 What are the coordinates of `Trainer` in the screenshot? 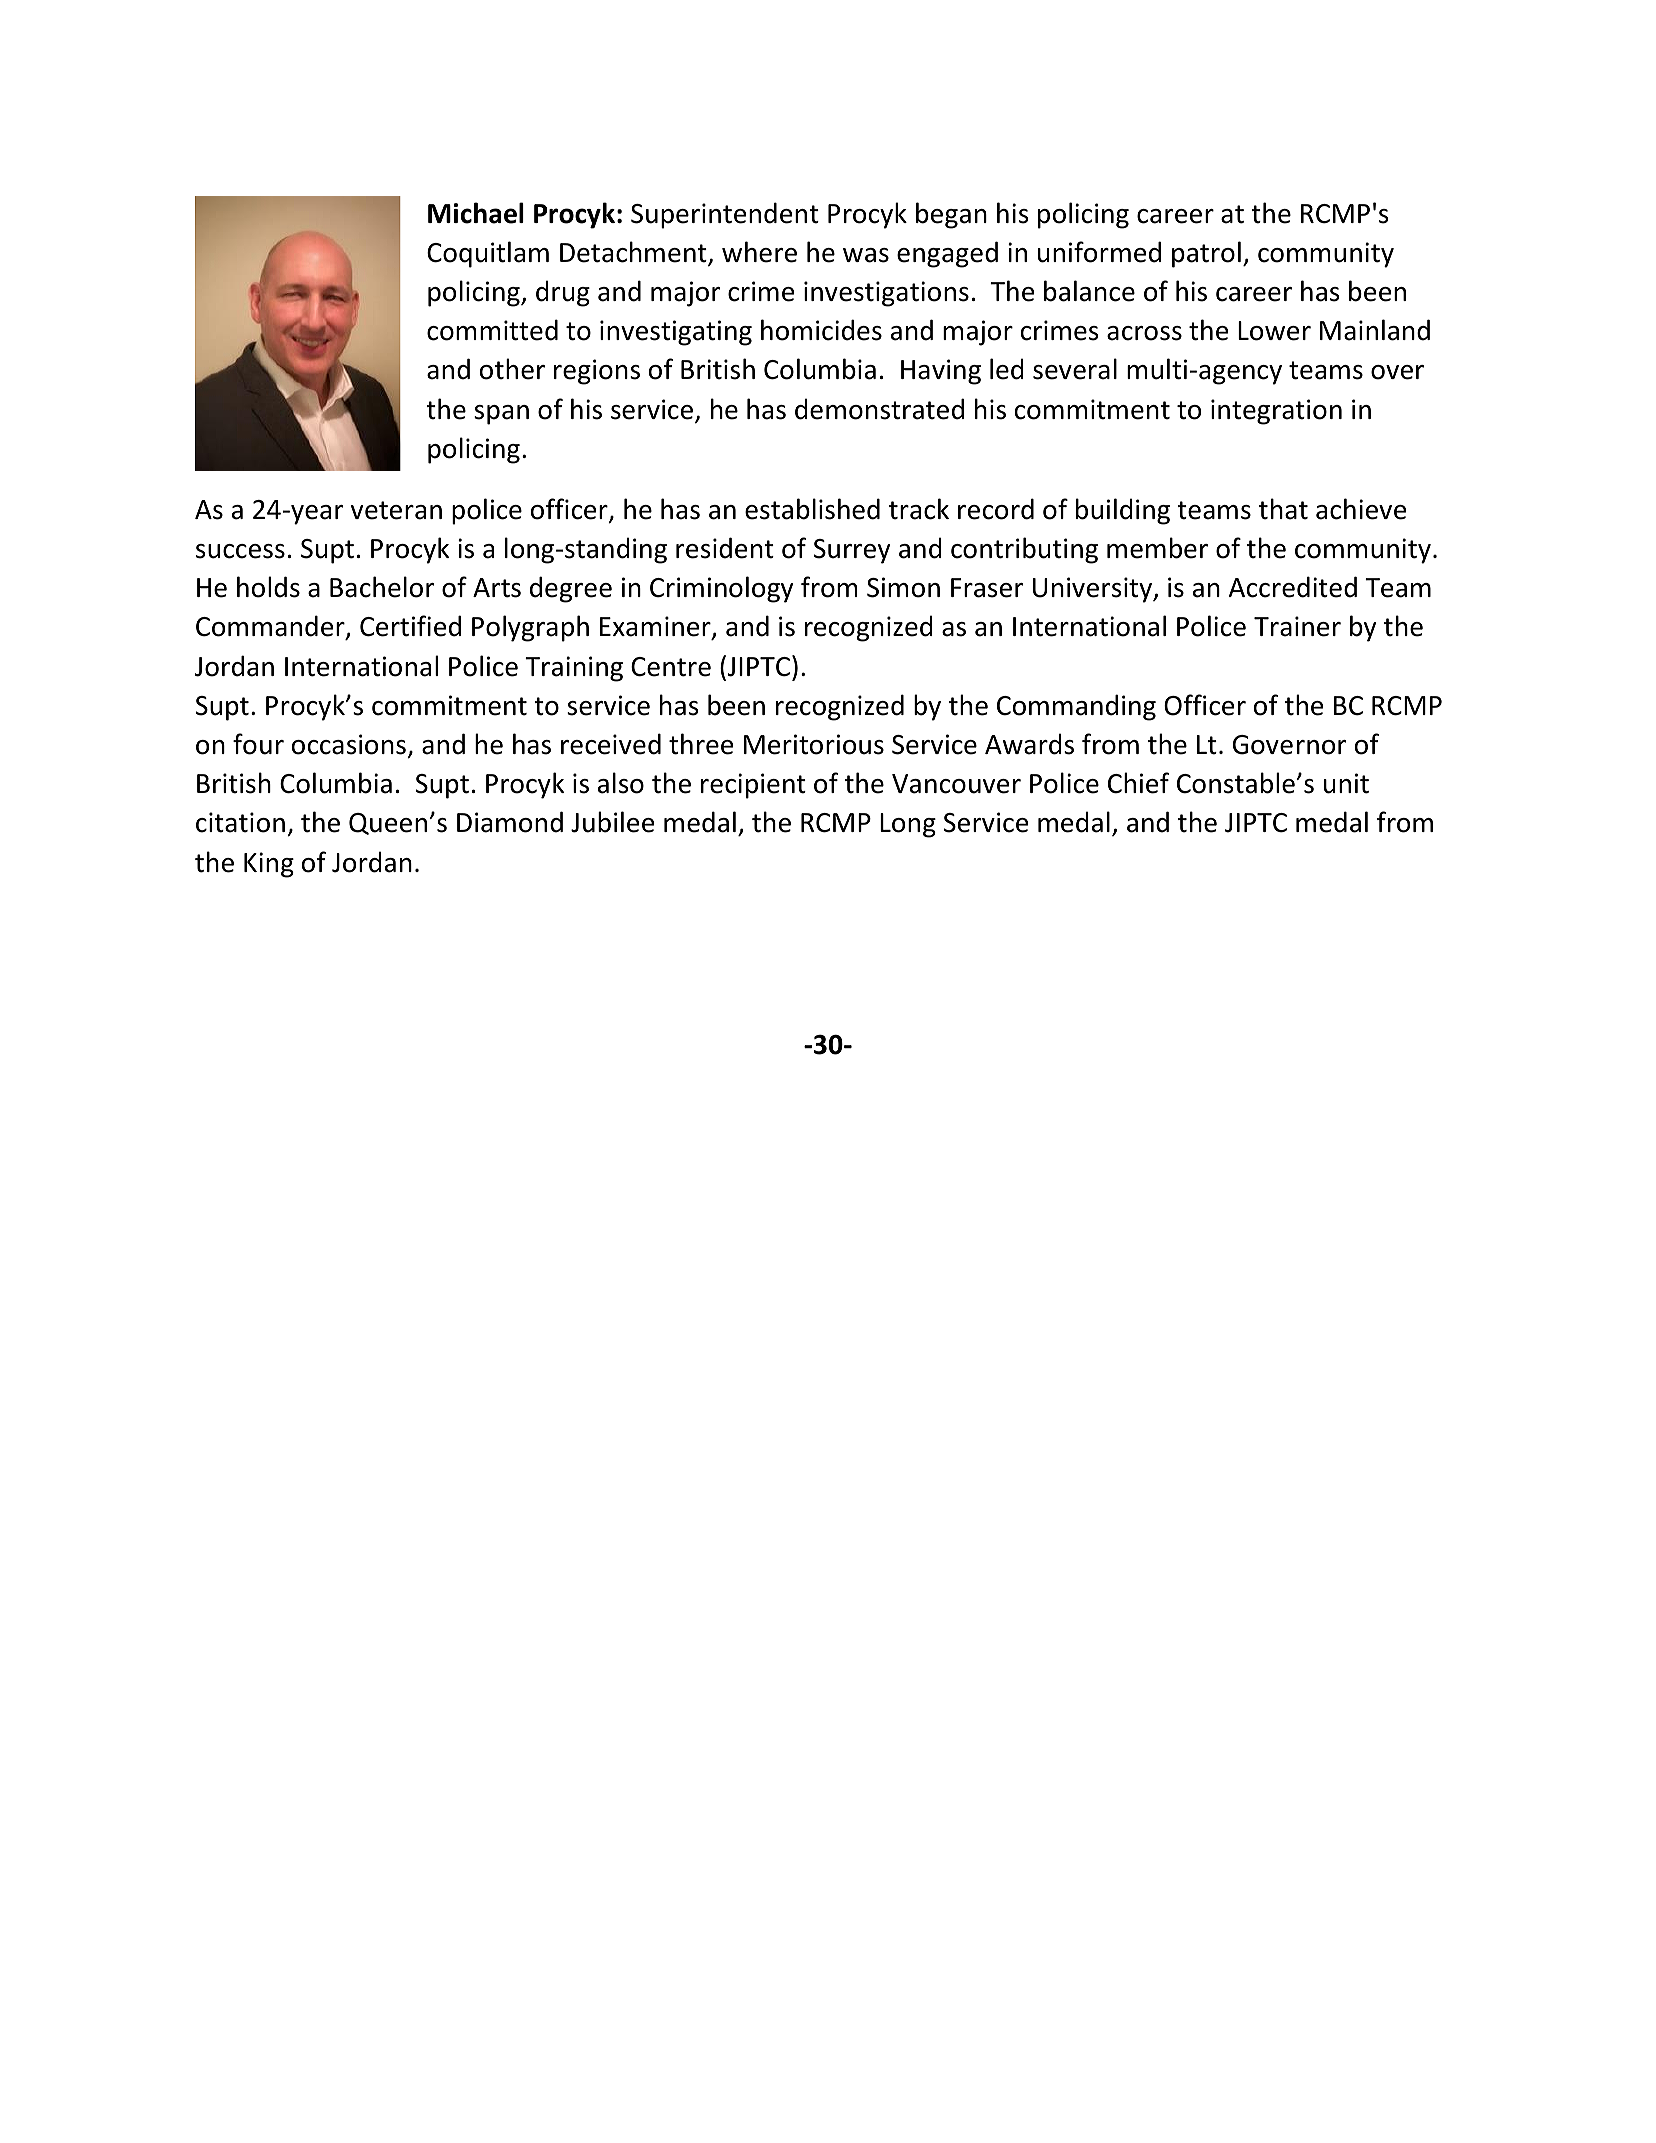 It's located at (1297, 626).
